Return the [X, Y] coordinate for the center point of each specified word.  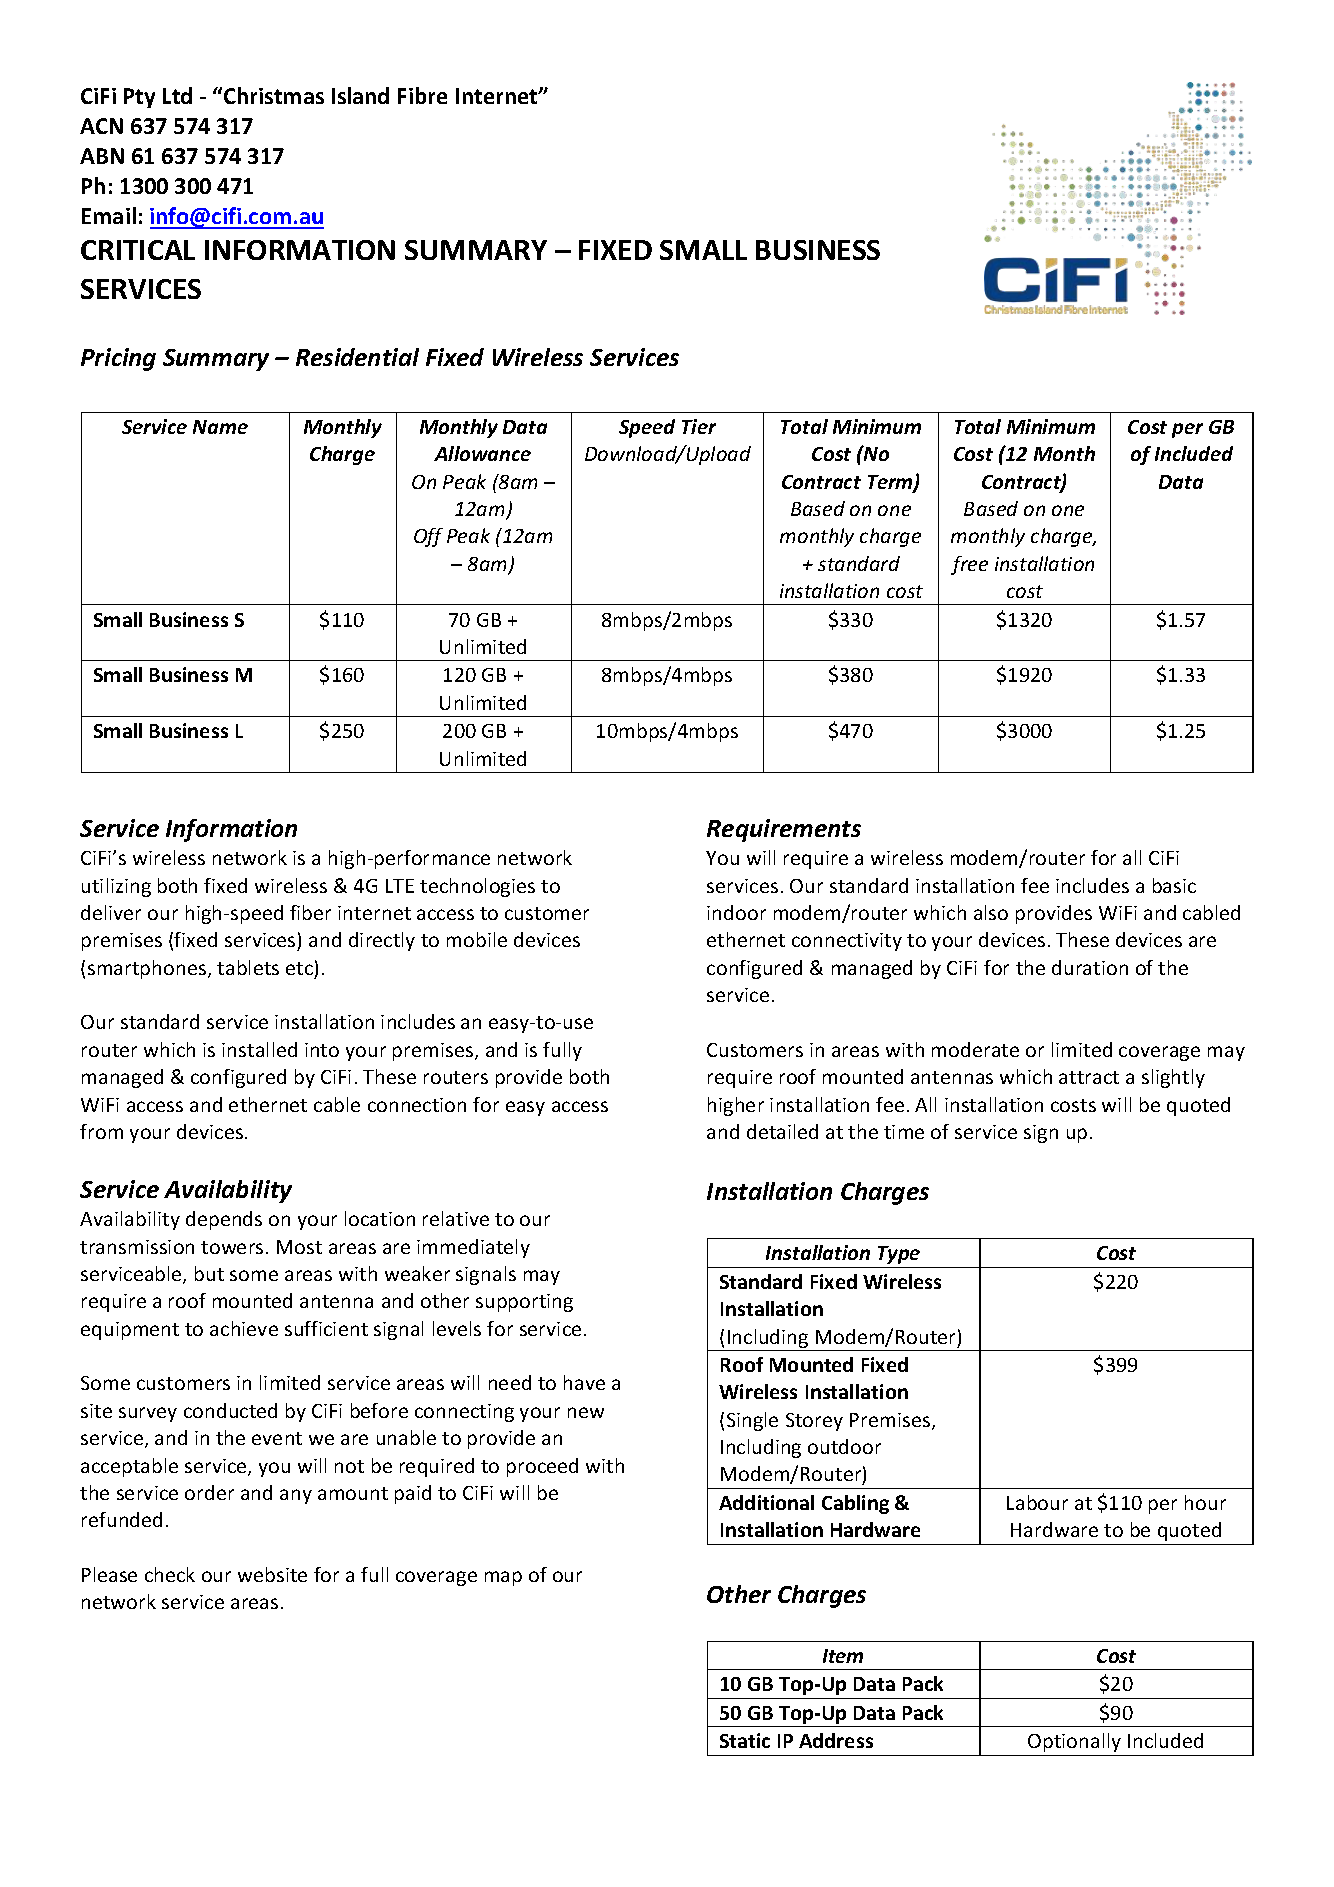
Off [428, 537]
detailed [782, 1131]
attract [1089, 1077]
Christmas [274, 95]
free [969, 565]
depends [224, 1220]
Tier [699, 426]
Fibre [422, 95]
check [170, 1574]
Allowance [482, 453]
